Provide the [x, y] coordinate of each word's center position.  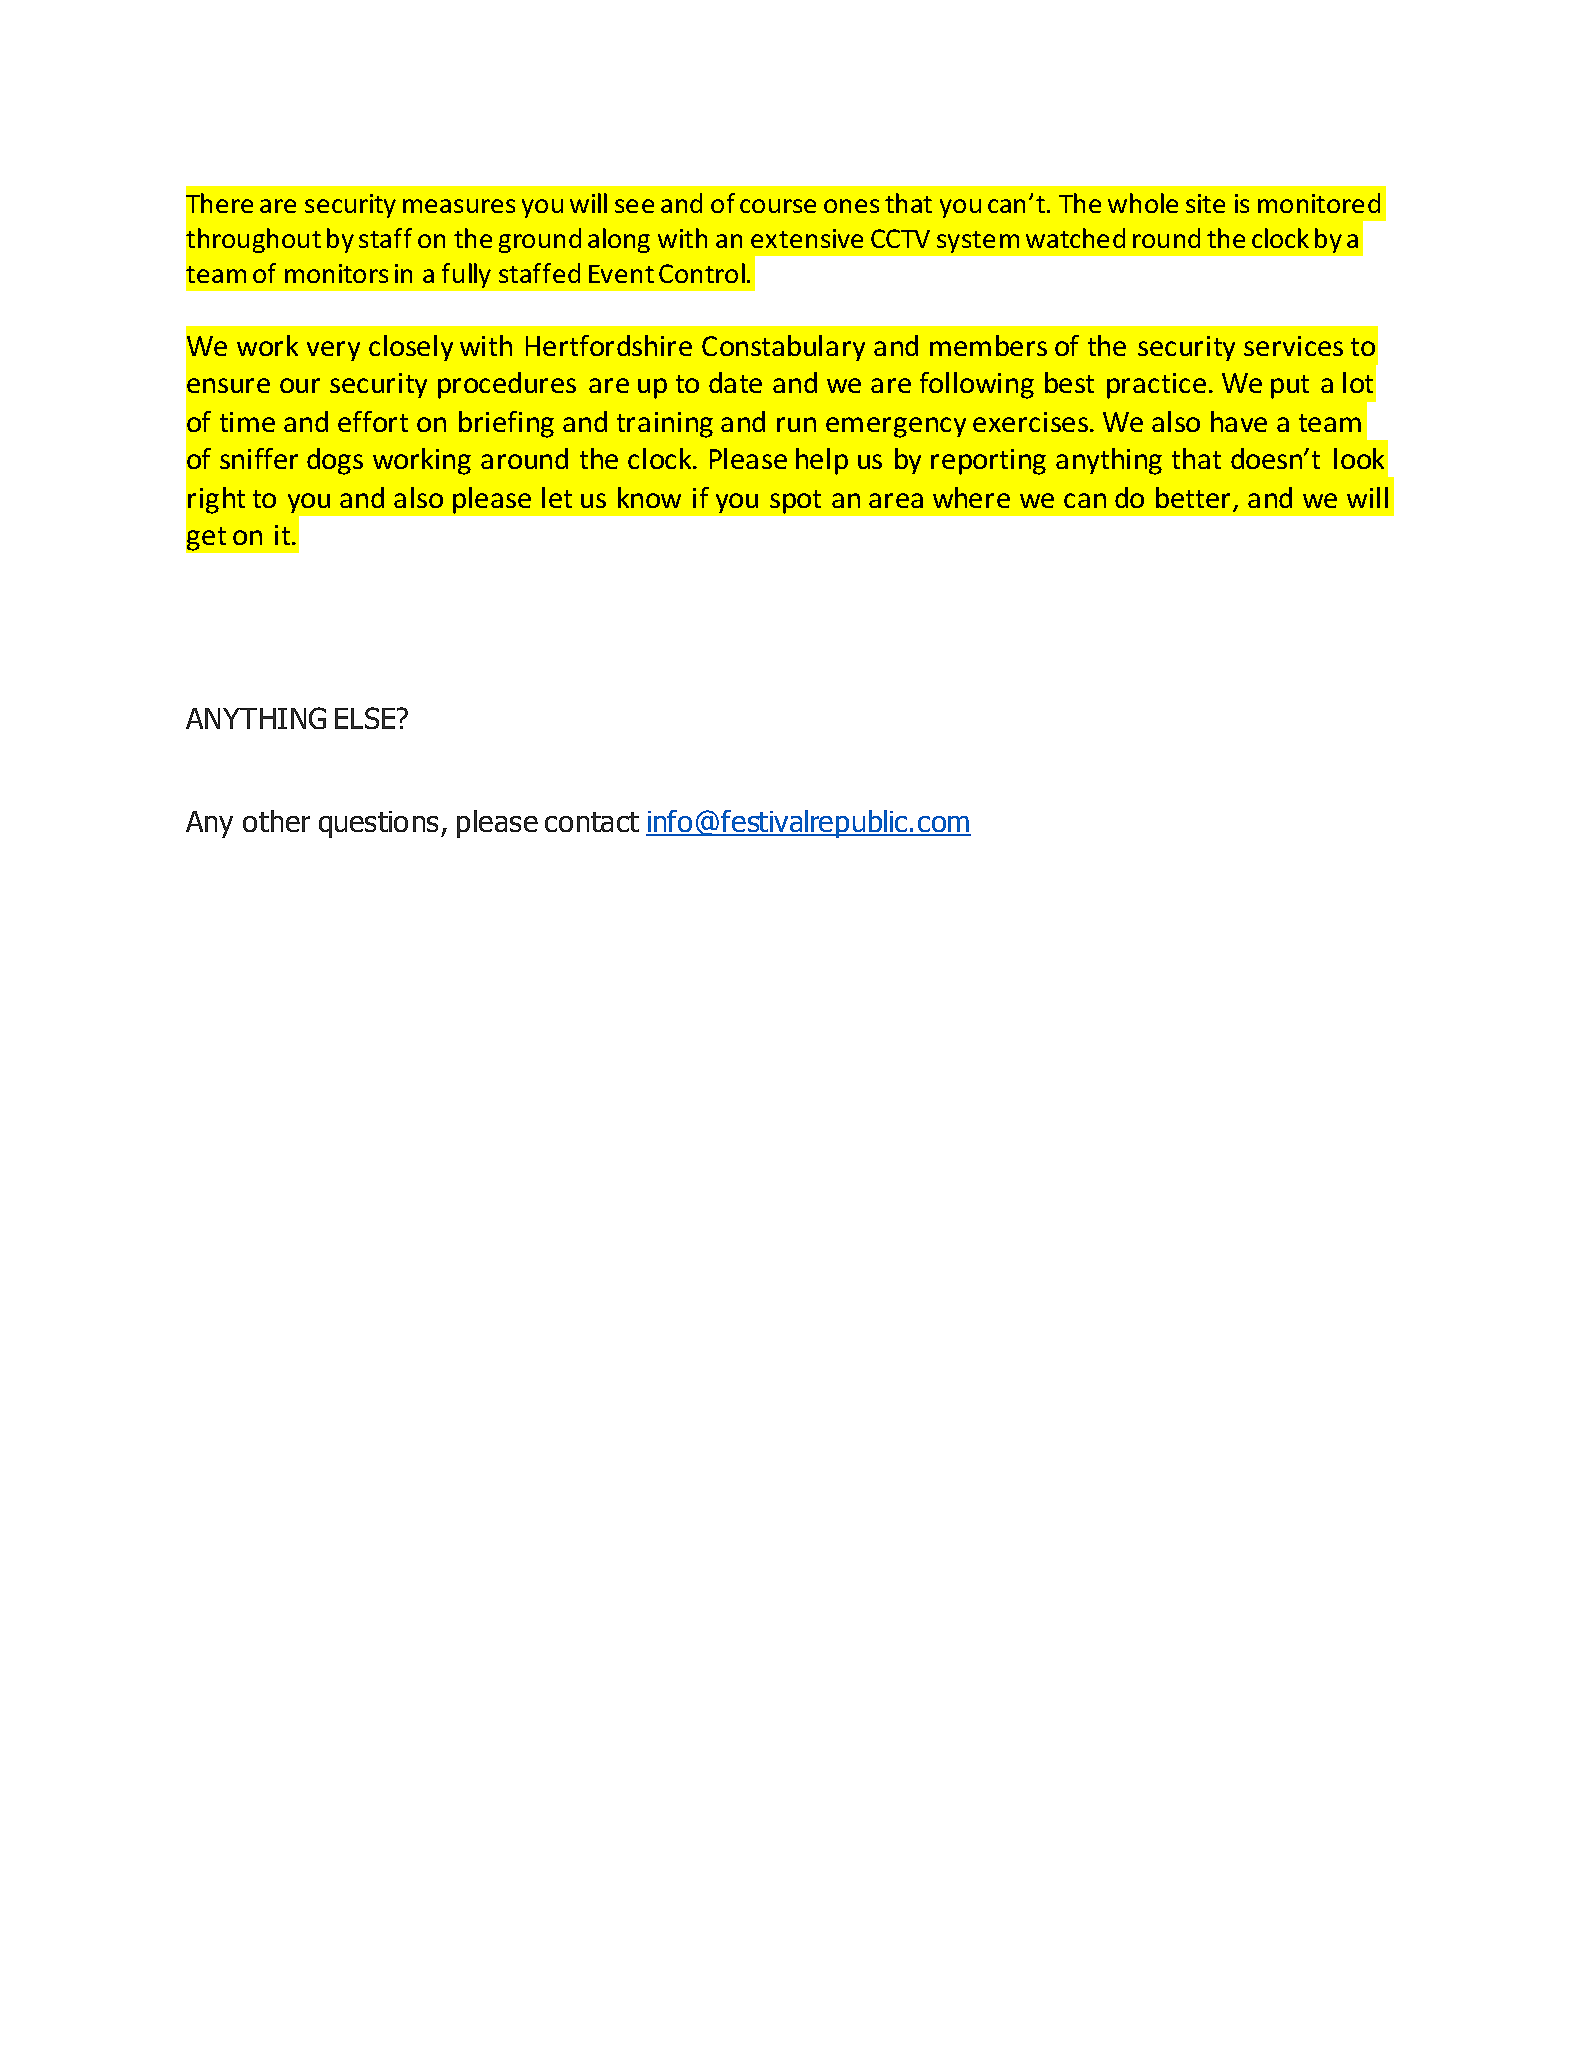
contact [592, 822]
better [1195, 499]
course [778, 206]
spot [795, 502]
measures [459, 206]
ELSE [366, 718]
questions [378, 824]
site [1205, 203]
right [216, 500]
